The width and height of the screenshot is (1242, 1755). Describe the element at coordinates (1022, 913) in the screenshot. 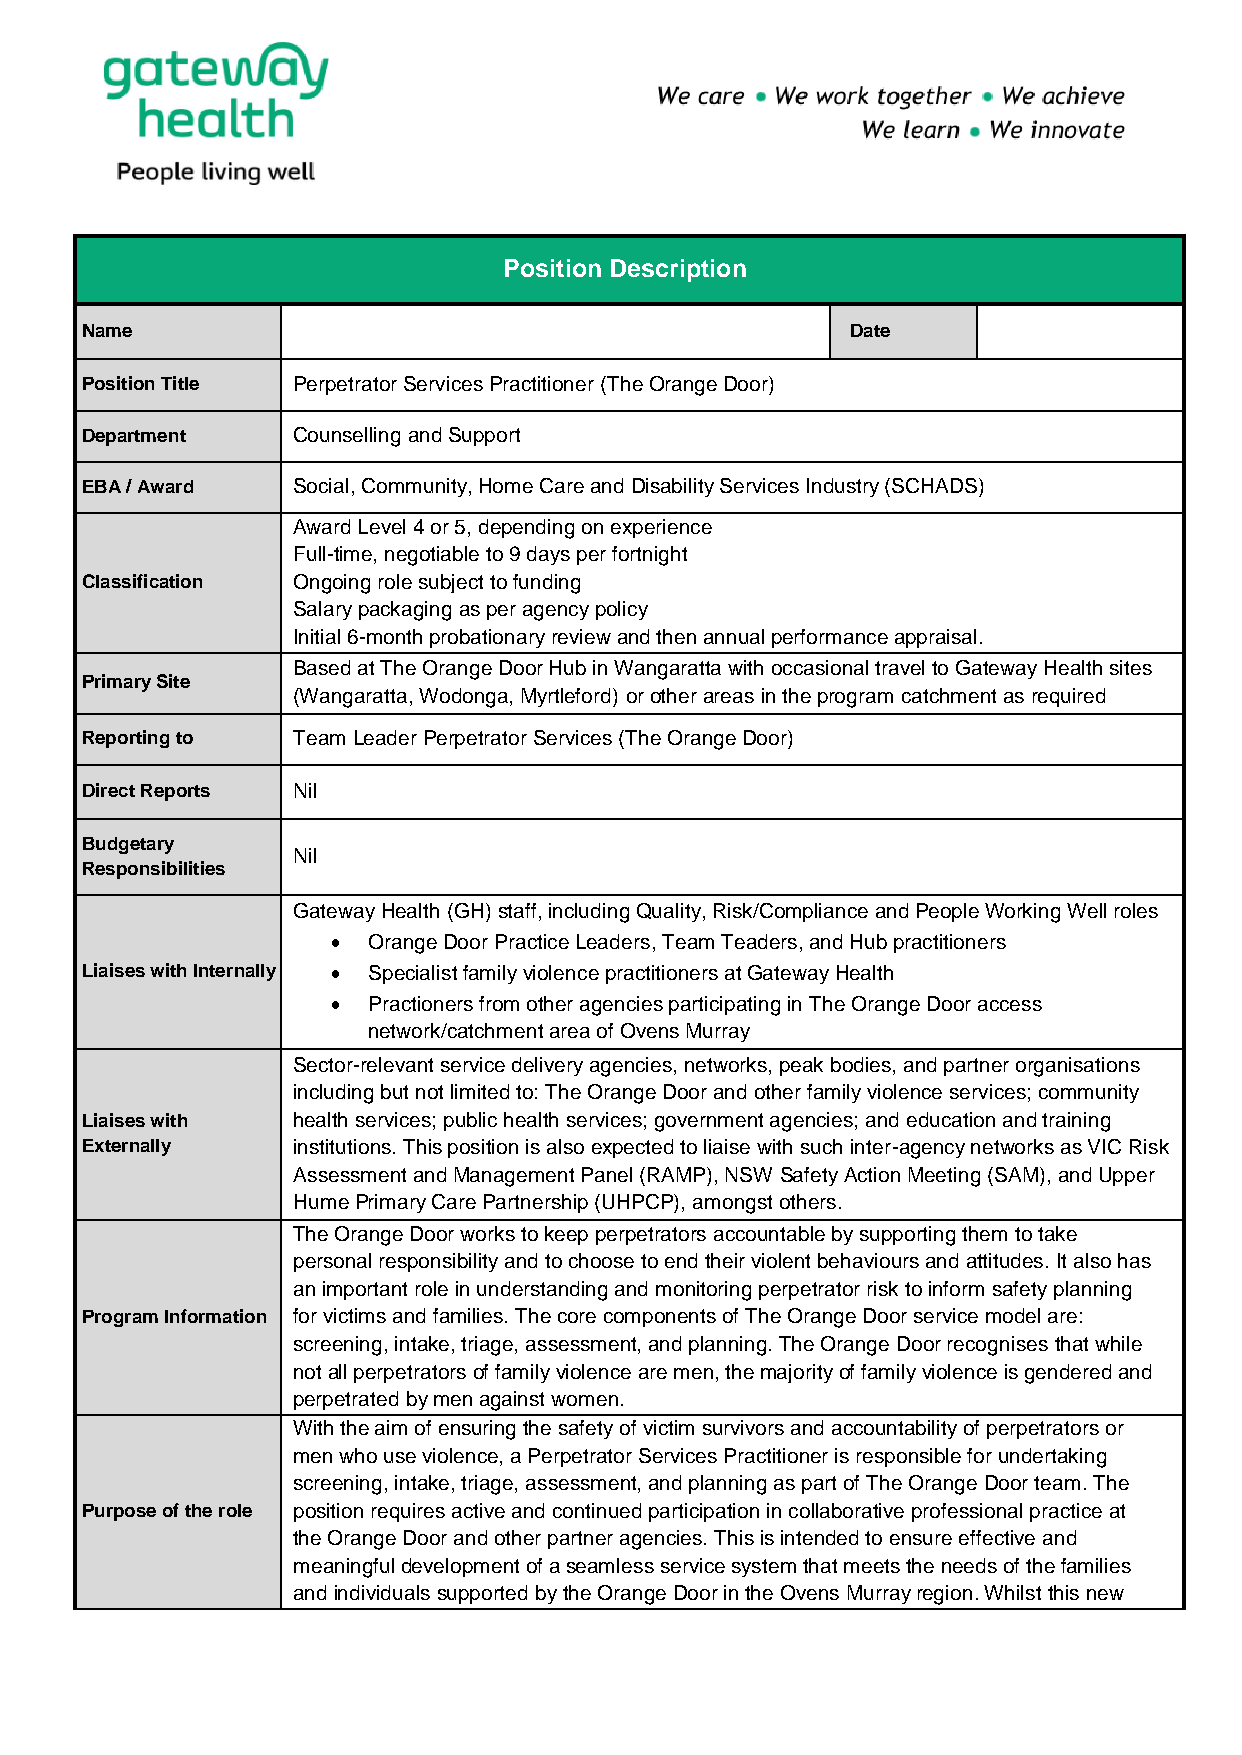

I see `Working` at that location.
